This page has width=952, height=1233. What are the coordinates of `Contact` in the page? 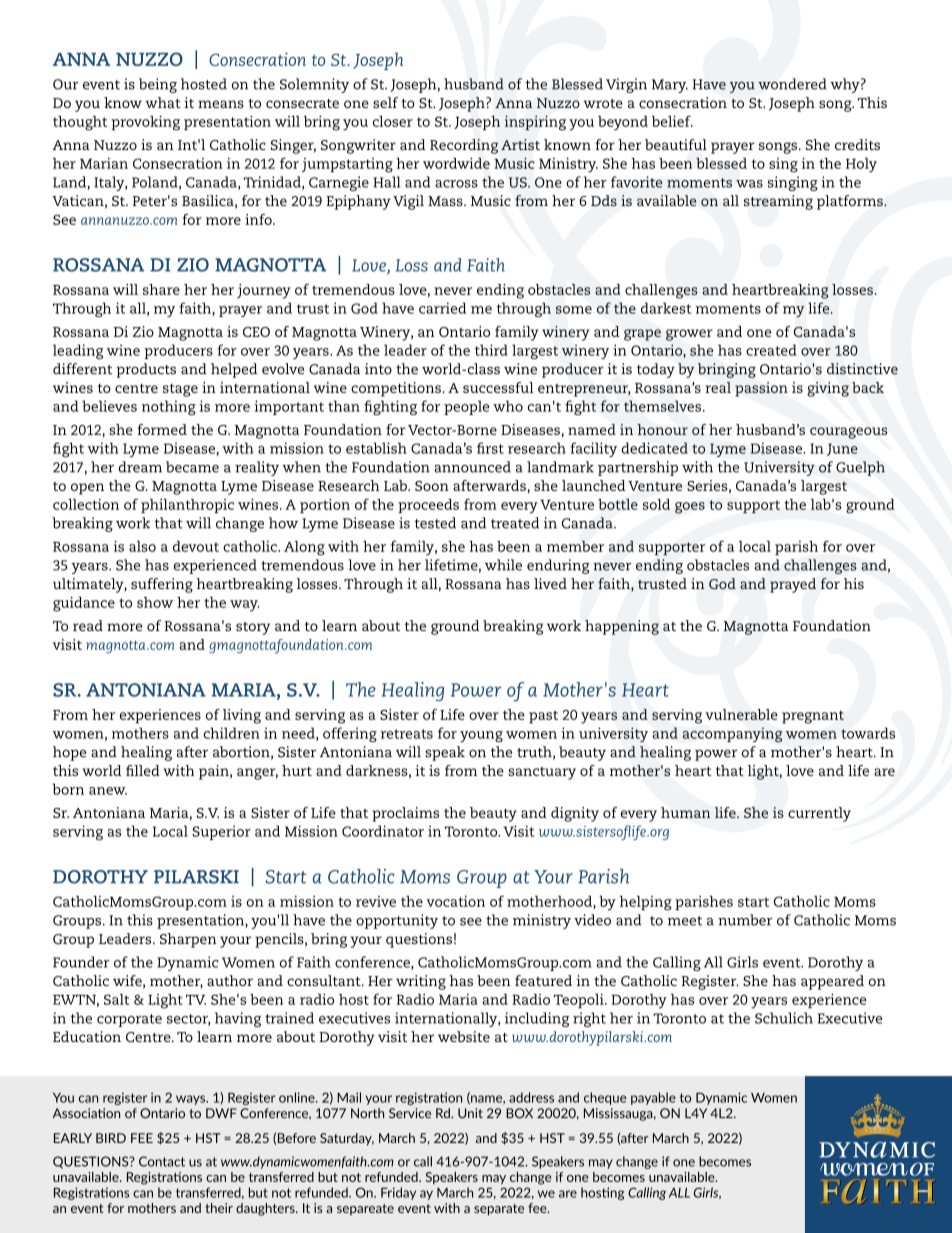 It's located at (162, 1161).
